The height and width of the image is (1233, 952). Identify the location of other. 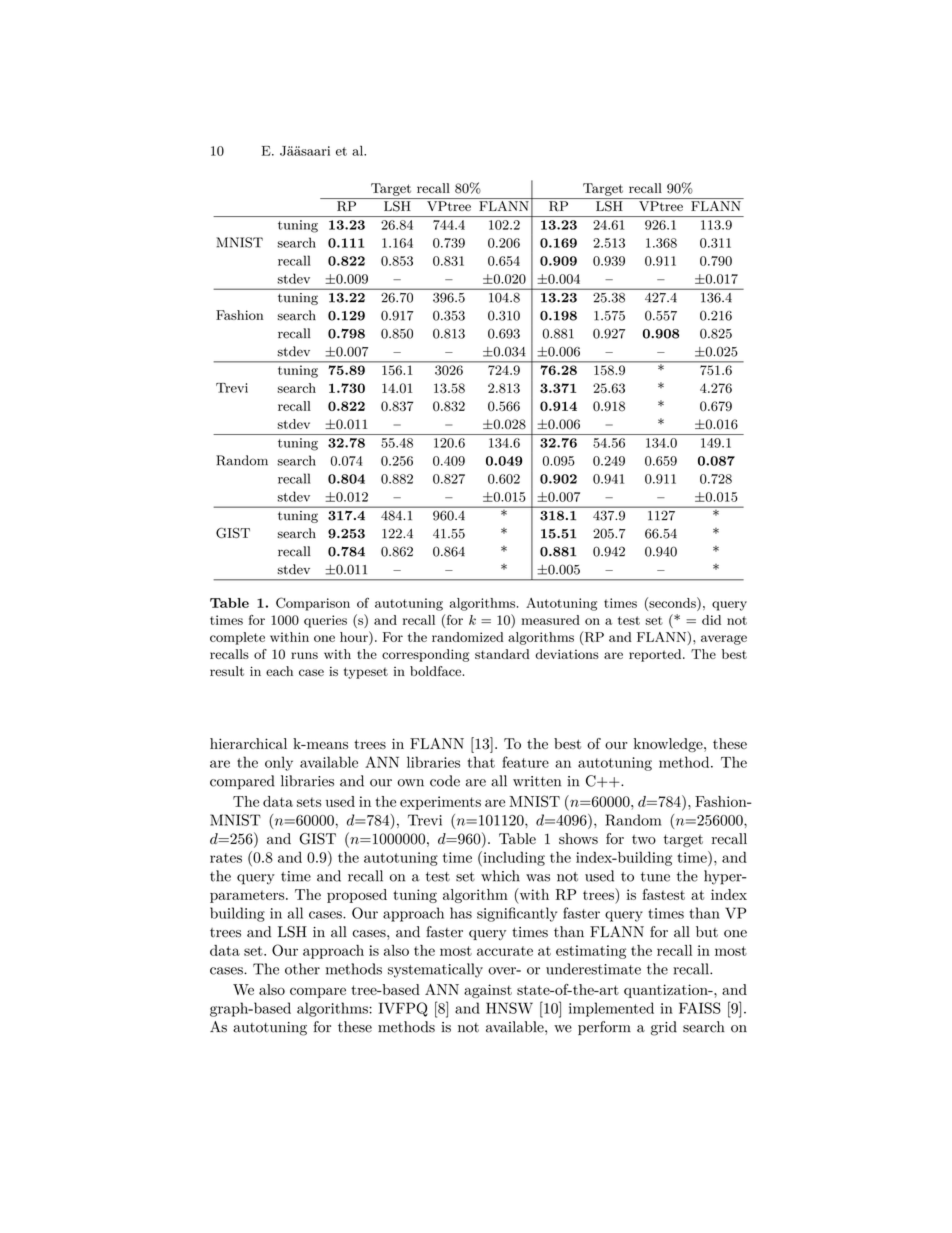
(302, 969).
